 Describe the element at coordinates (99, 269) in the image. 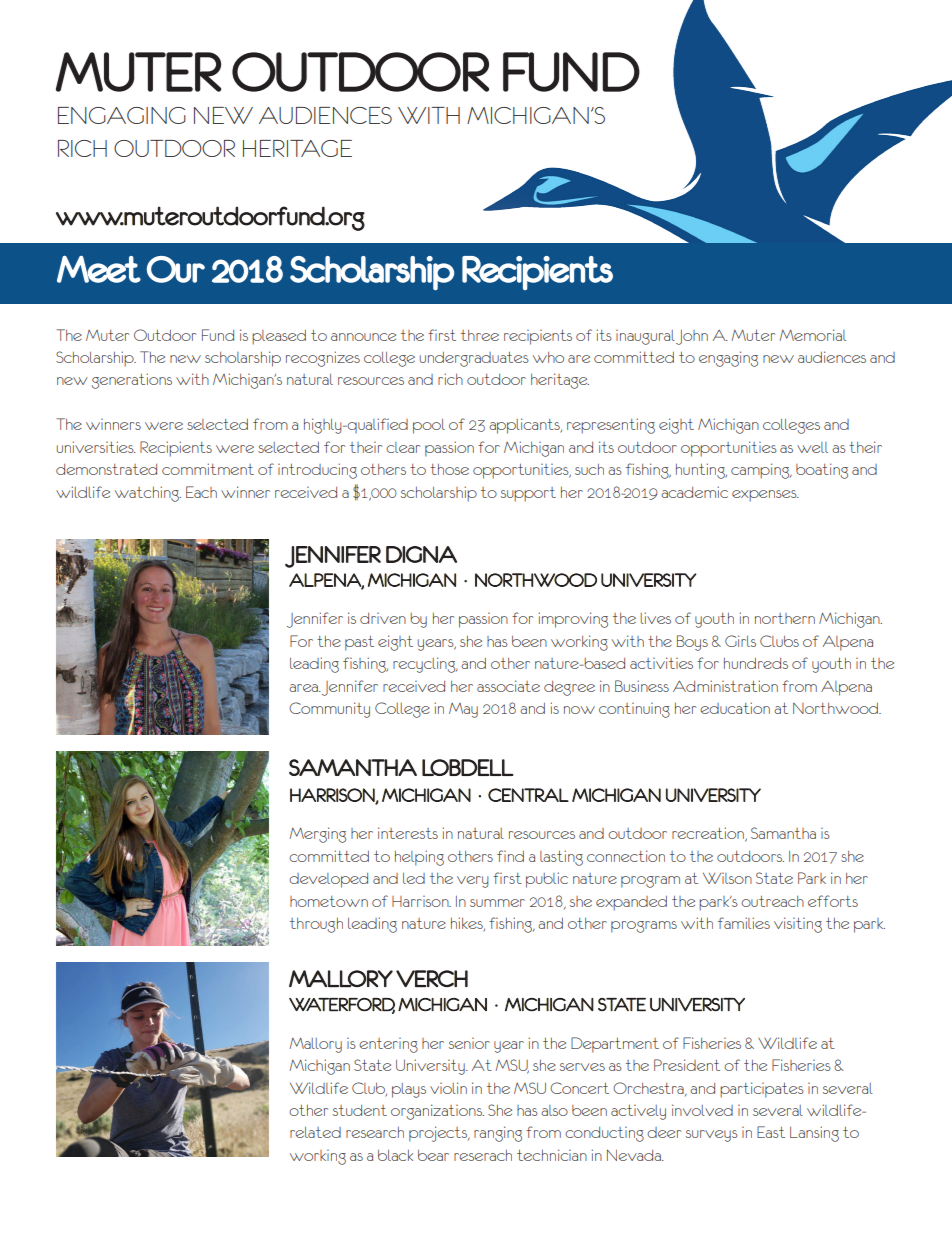

I see `Meet` at that location.
